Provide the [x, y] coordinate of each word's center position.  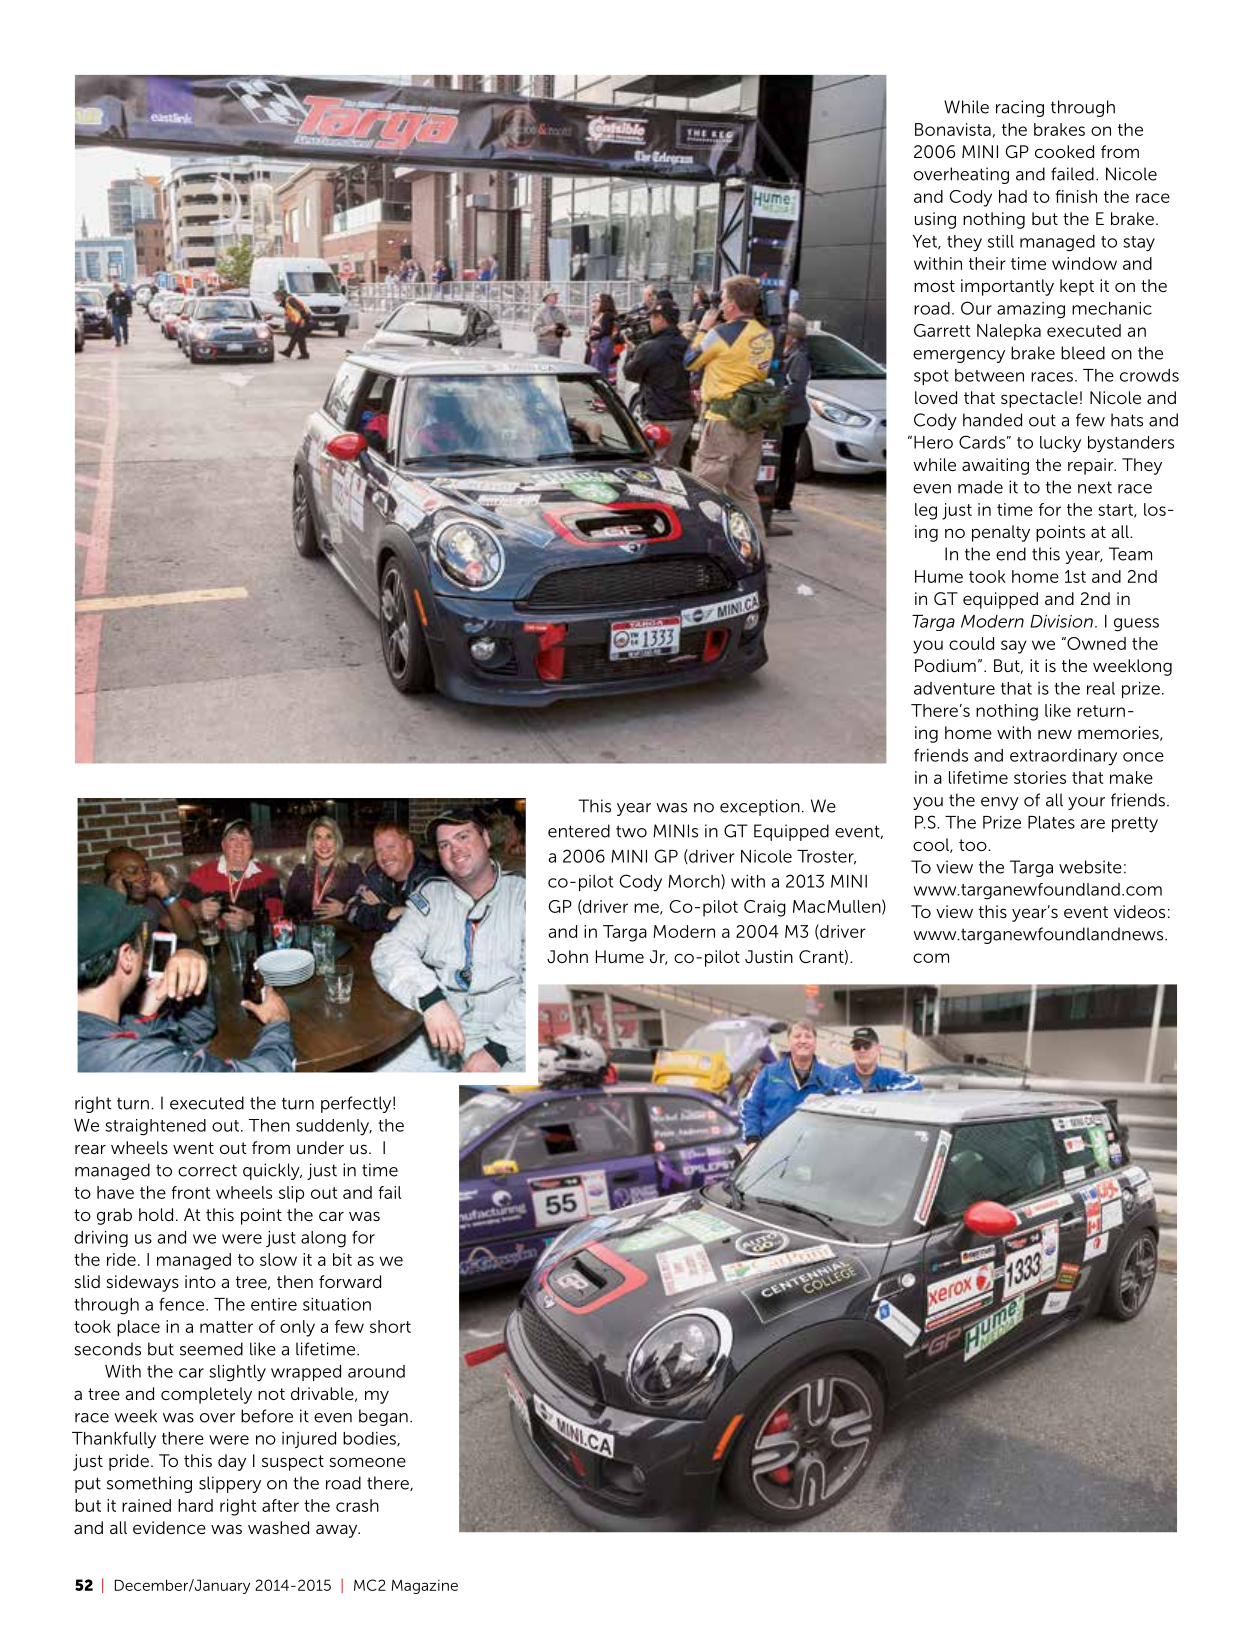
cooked [1064, 151]
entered [579, 831]
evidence [169, 1527]
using [935, 220]
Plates [1051, 822]
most [934, 286]
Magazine [425, 1587]
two [631, 831]
